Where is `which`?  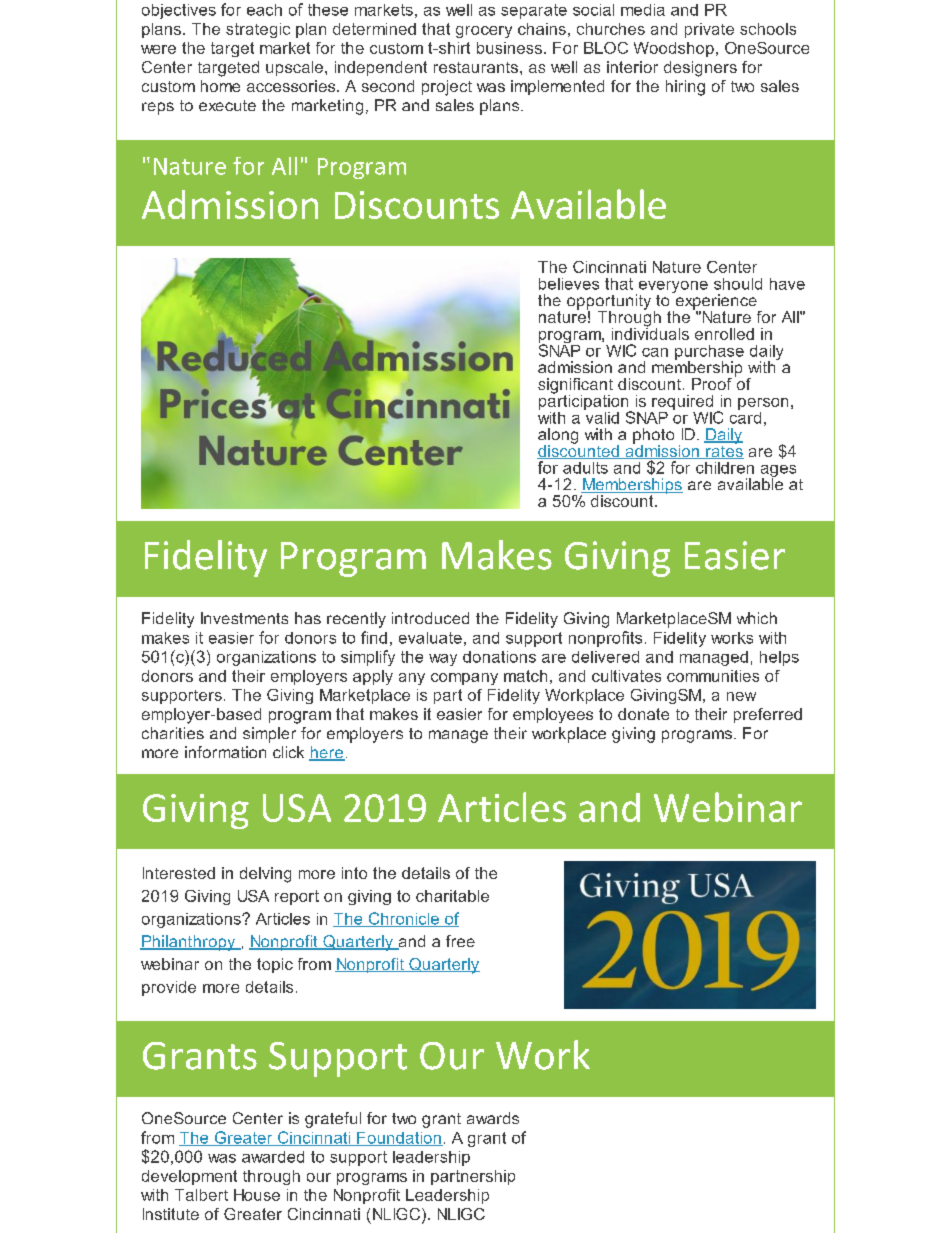 which is located at coordinates (757, 618).
